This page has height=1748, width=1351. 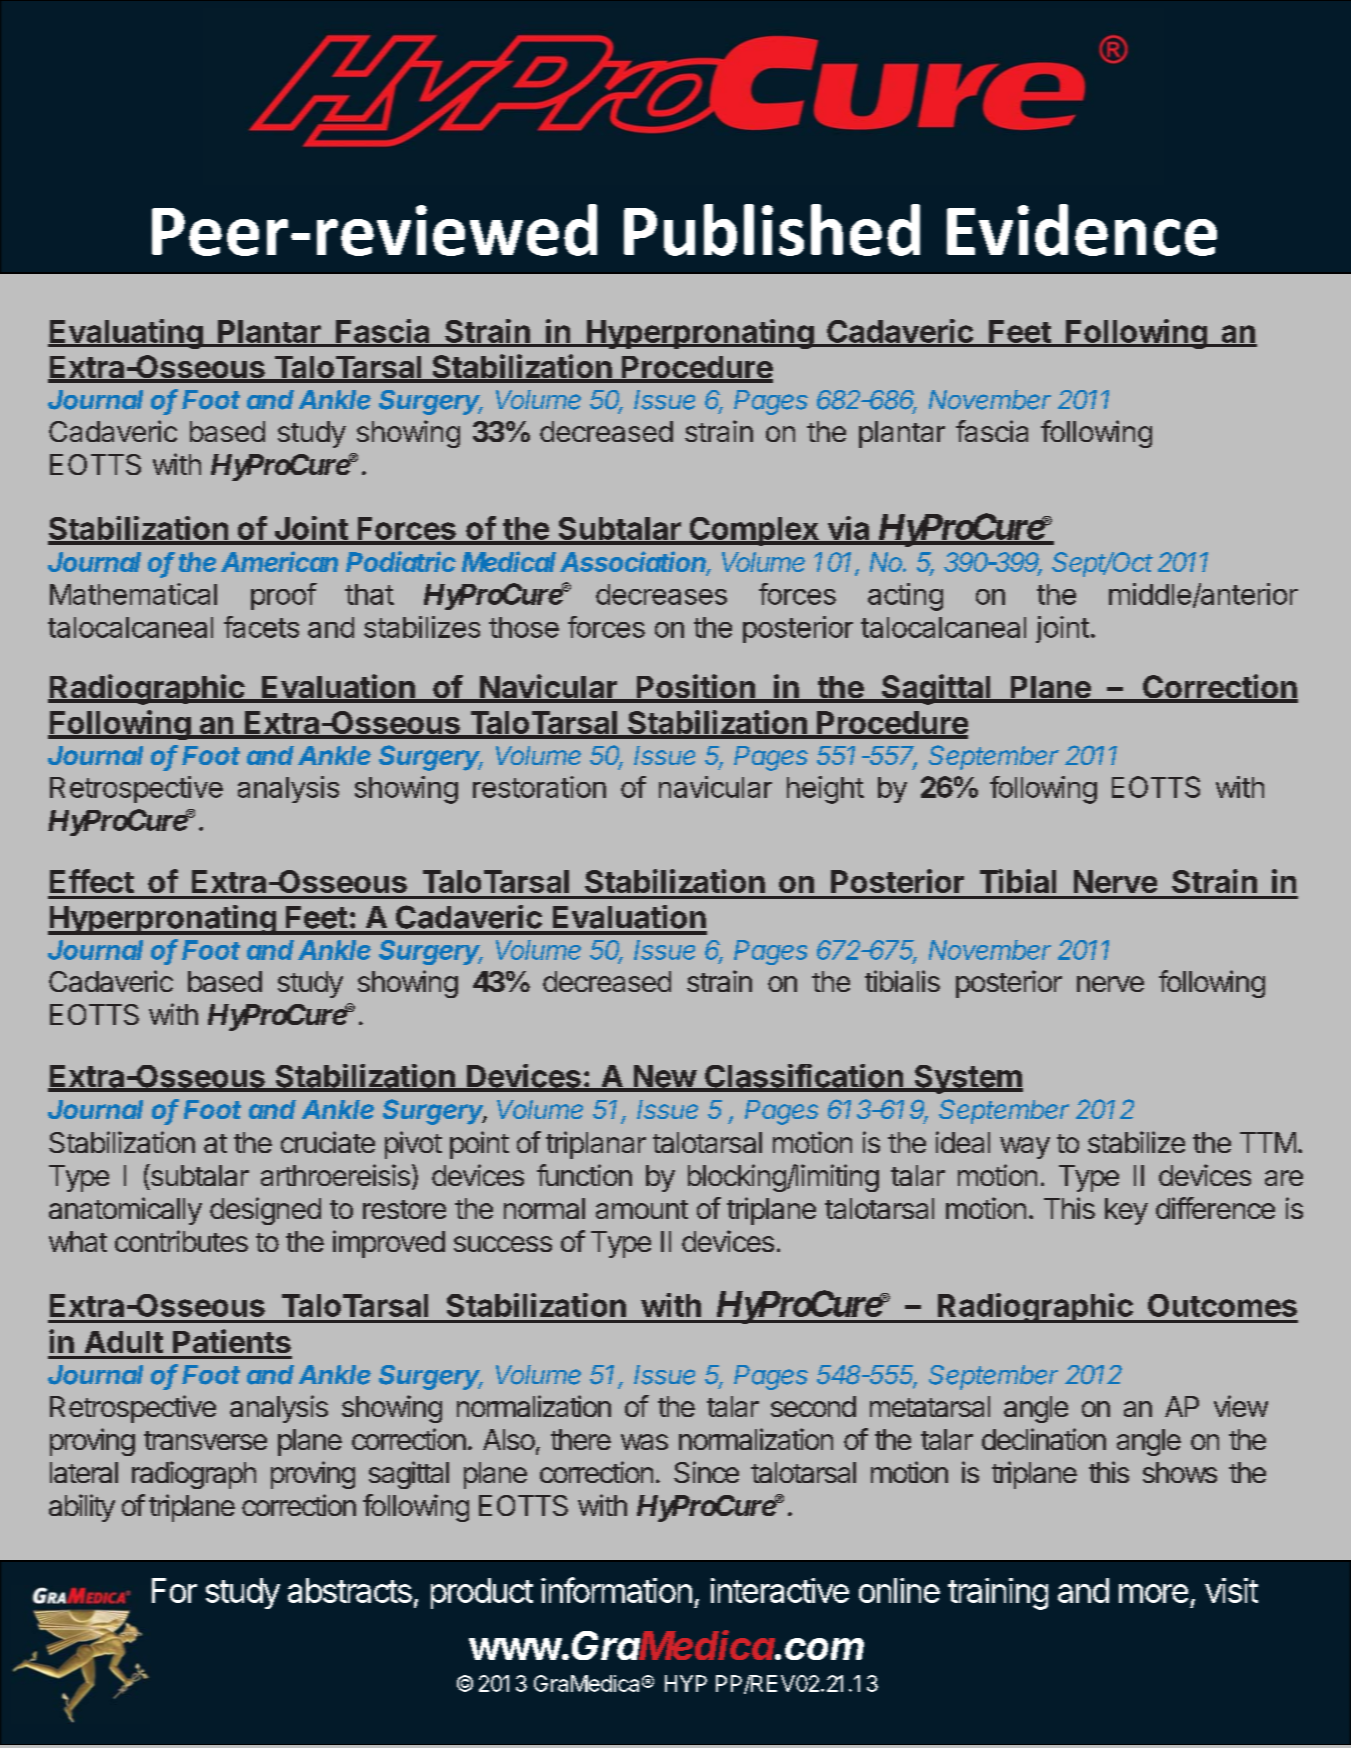 I want to click on contributes, so click(x=181, y=1241).
